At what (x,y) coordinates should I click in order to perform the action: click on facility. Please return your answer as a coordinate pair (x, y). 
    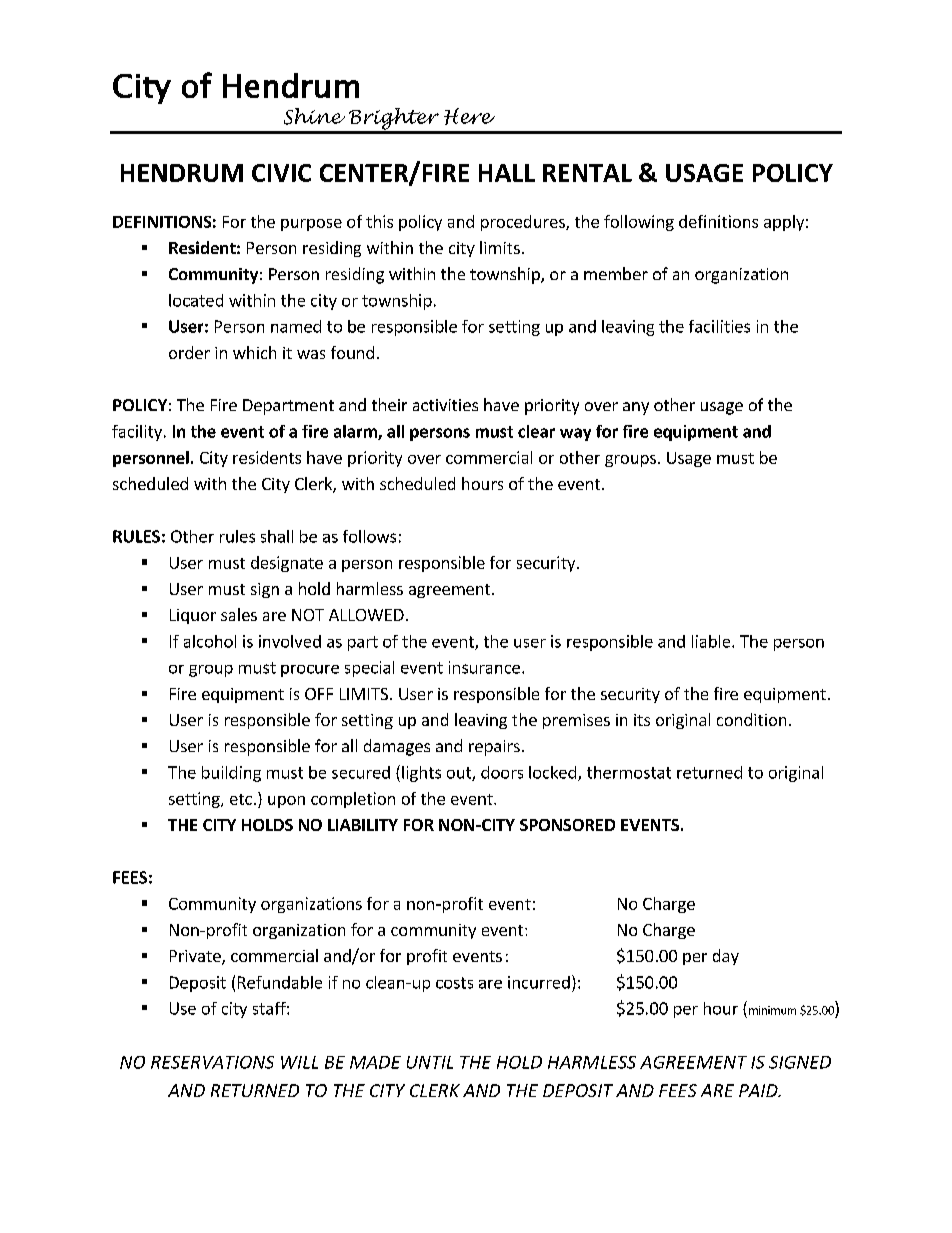
    Looking at the image, I should click on (137, 433).
